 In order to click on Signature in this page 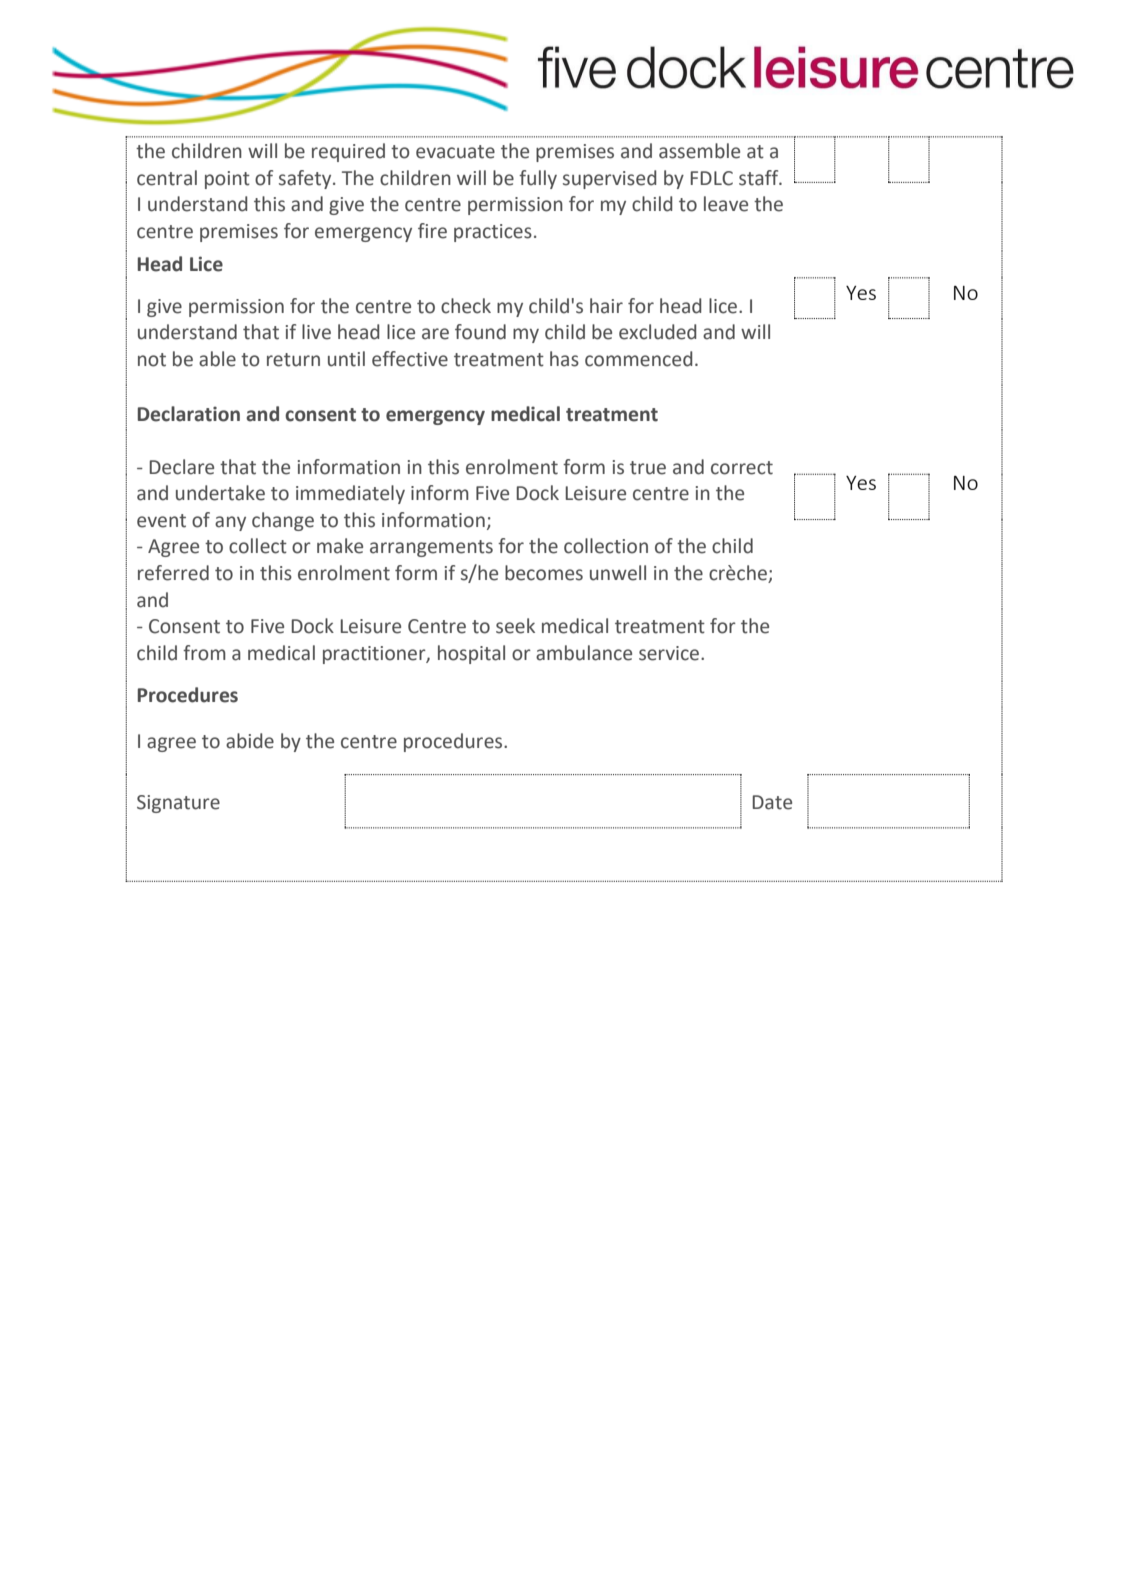, I will do `click(178, 804)`.
